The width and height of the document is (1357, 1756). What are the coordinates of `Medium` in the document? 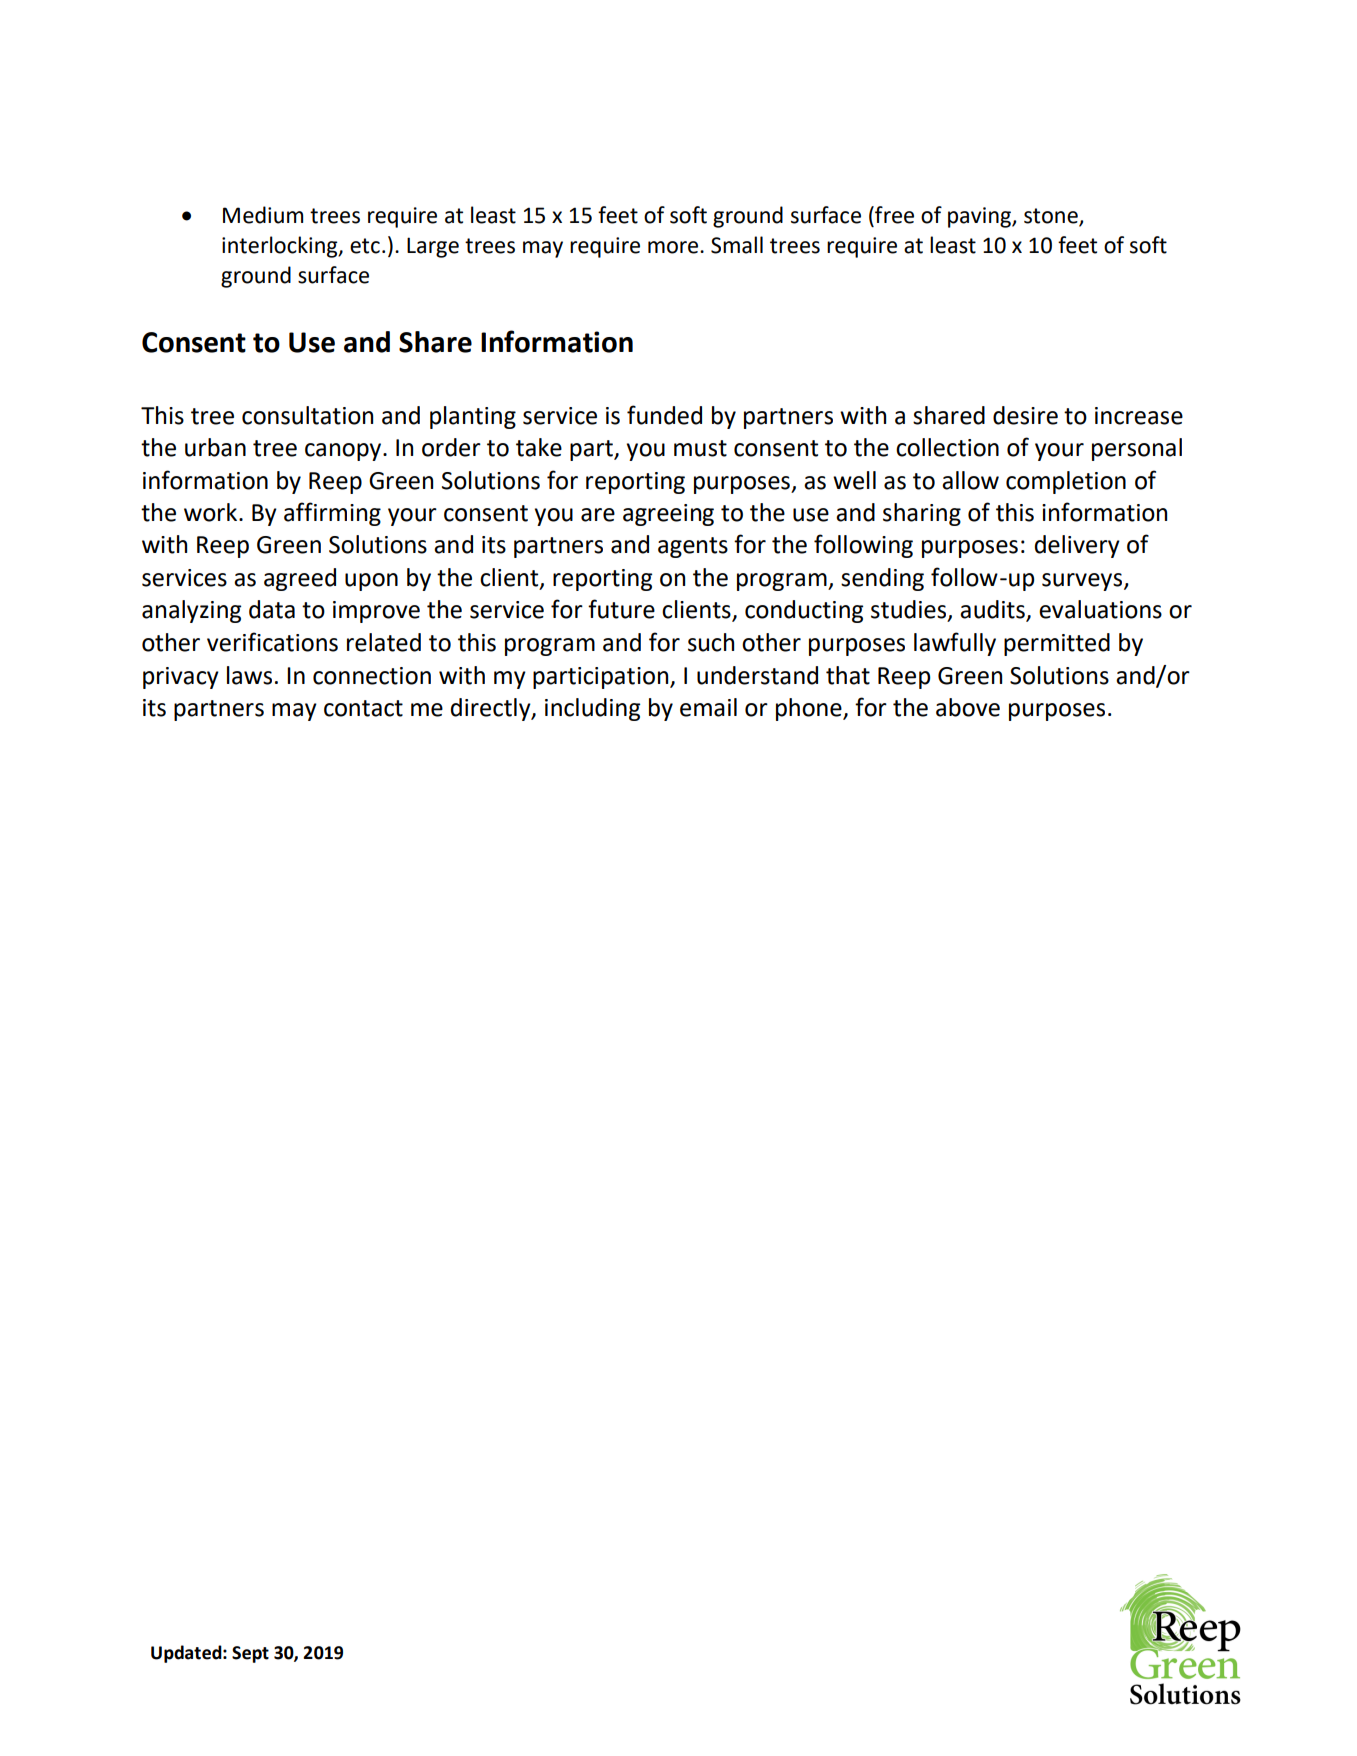 It's located at (263, 215).
